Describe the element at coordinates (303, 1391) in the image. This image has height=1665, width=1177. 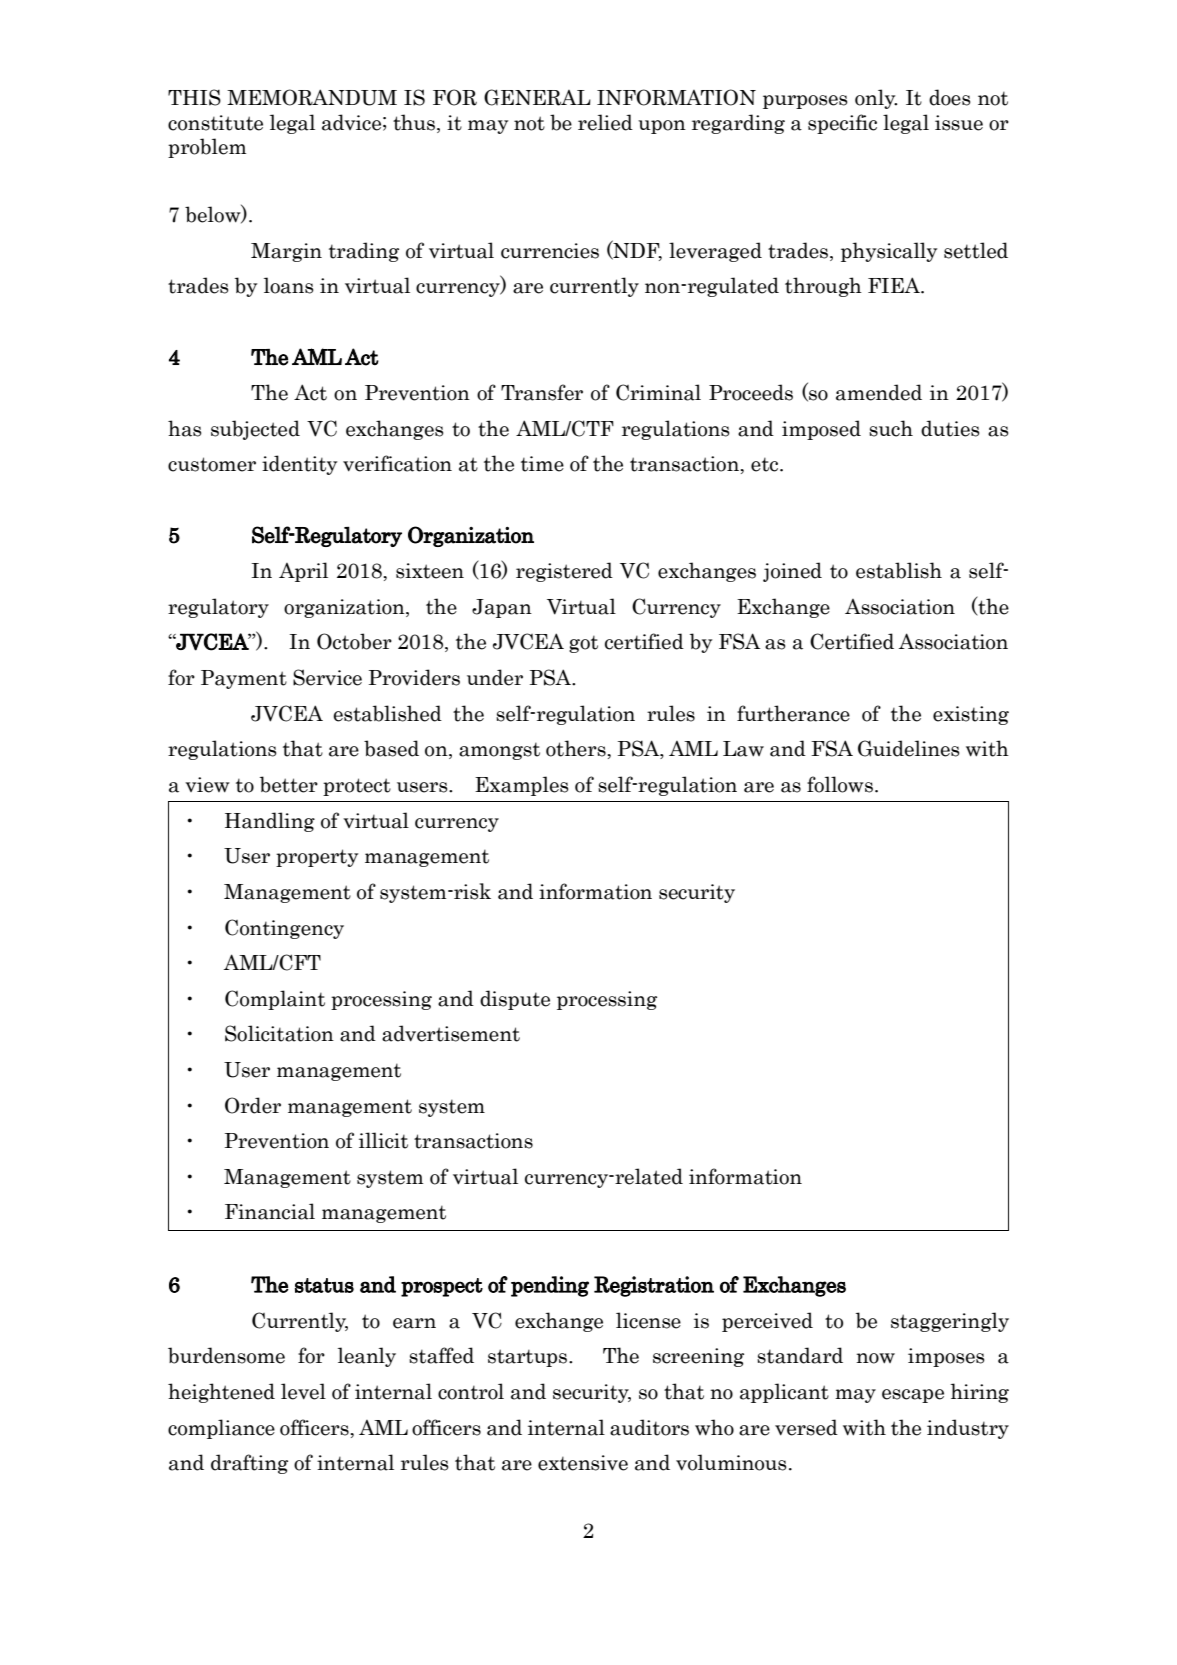
I see `level` at that location.
